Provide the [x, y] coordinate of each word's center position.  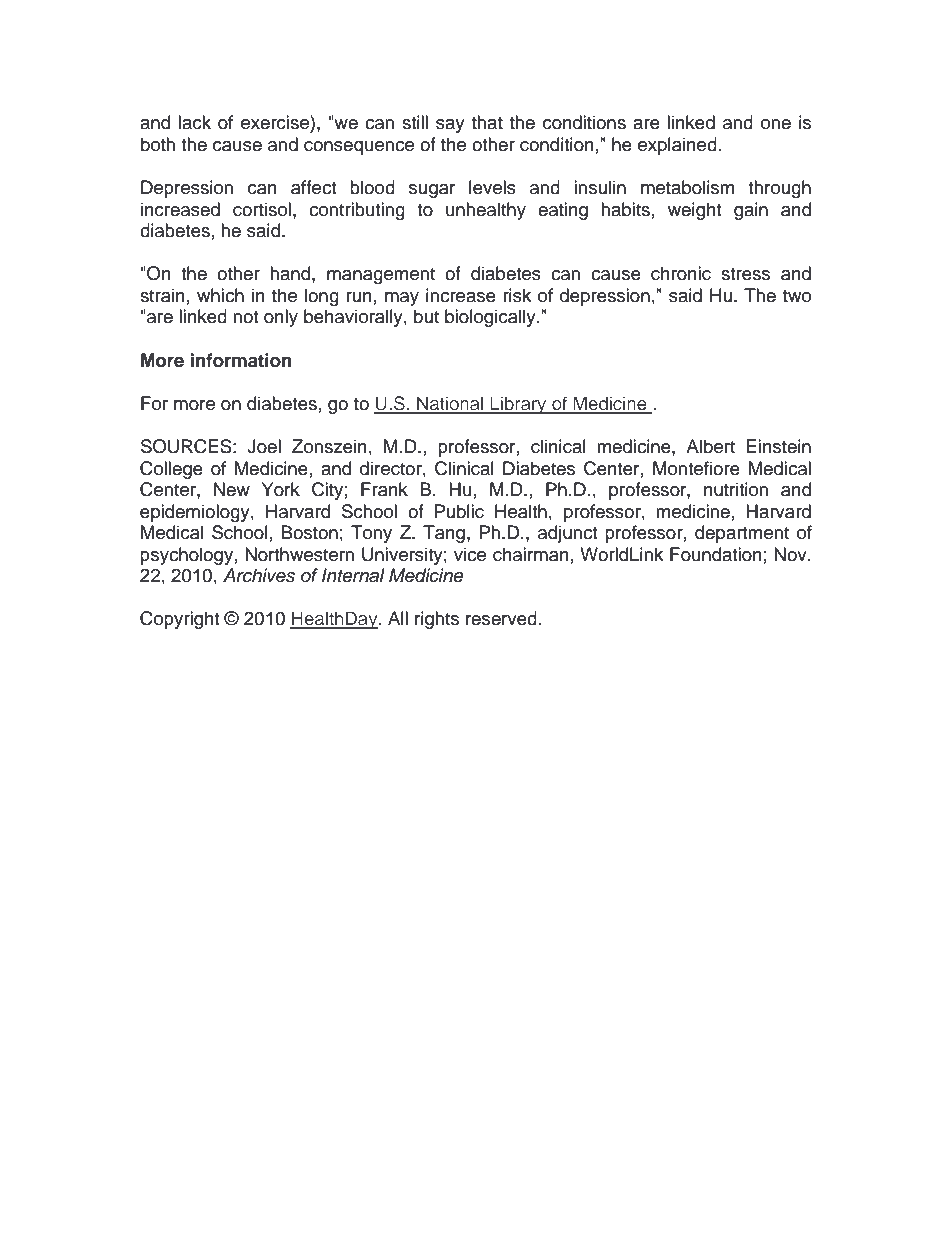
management [381, 276]
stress [745, 274]
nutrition [736, 489]
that [487, 122]
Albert [710, 446]
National [450, 404]
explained [677, 146]
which [220, 295]
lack [194, 122]
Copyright [179, 620]
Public [459, 511]
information [241, 360]
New [232, 489]
